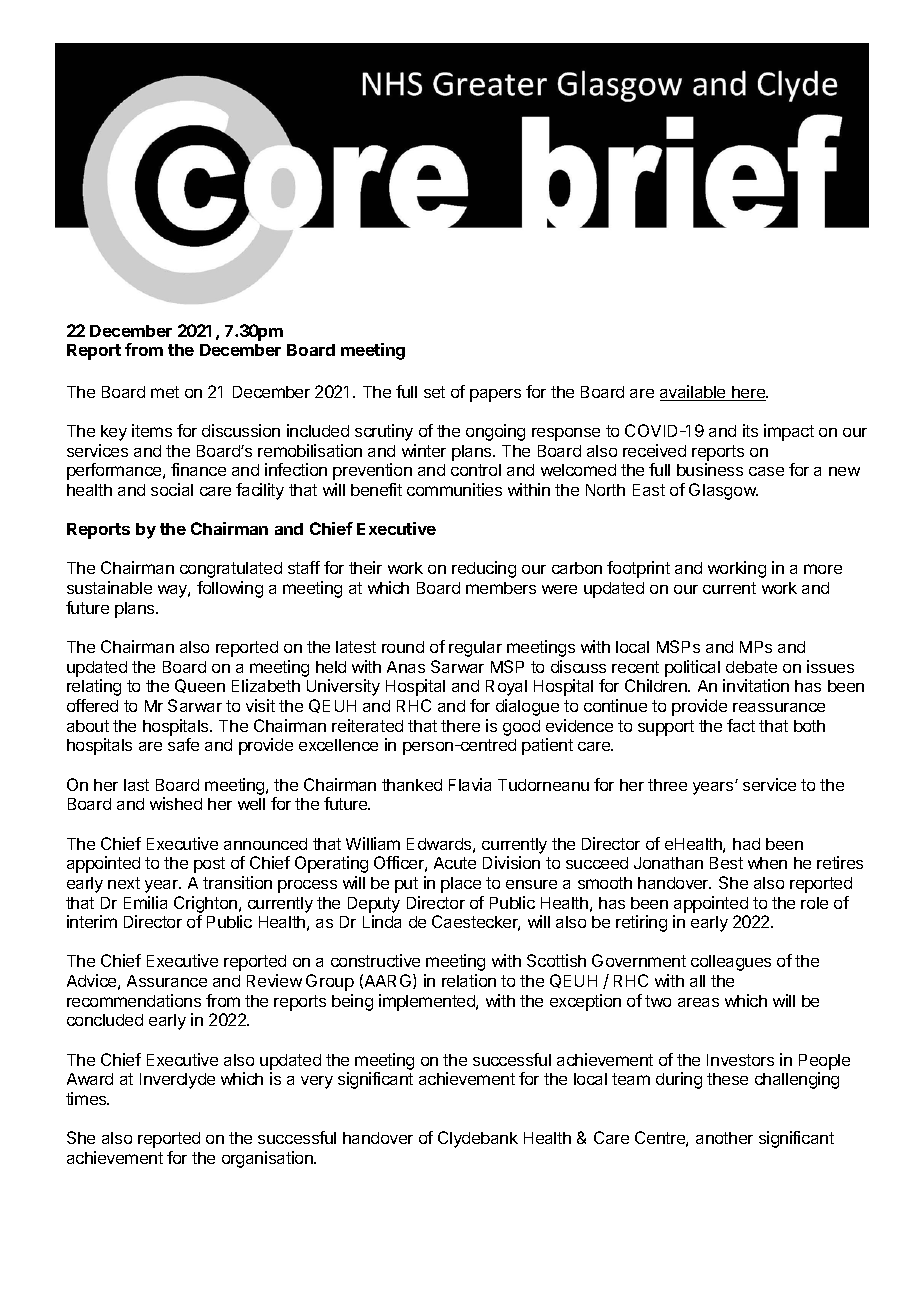 The image size is (924, 1308). Describe the element at coordinates (152, 430) in the screenshot. I see `items` at that location.
